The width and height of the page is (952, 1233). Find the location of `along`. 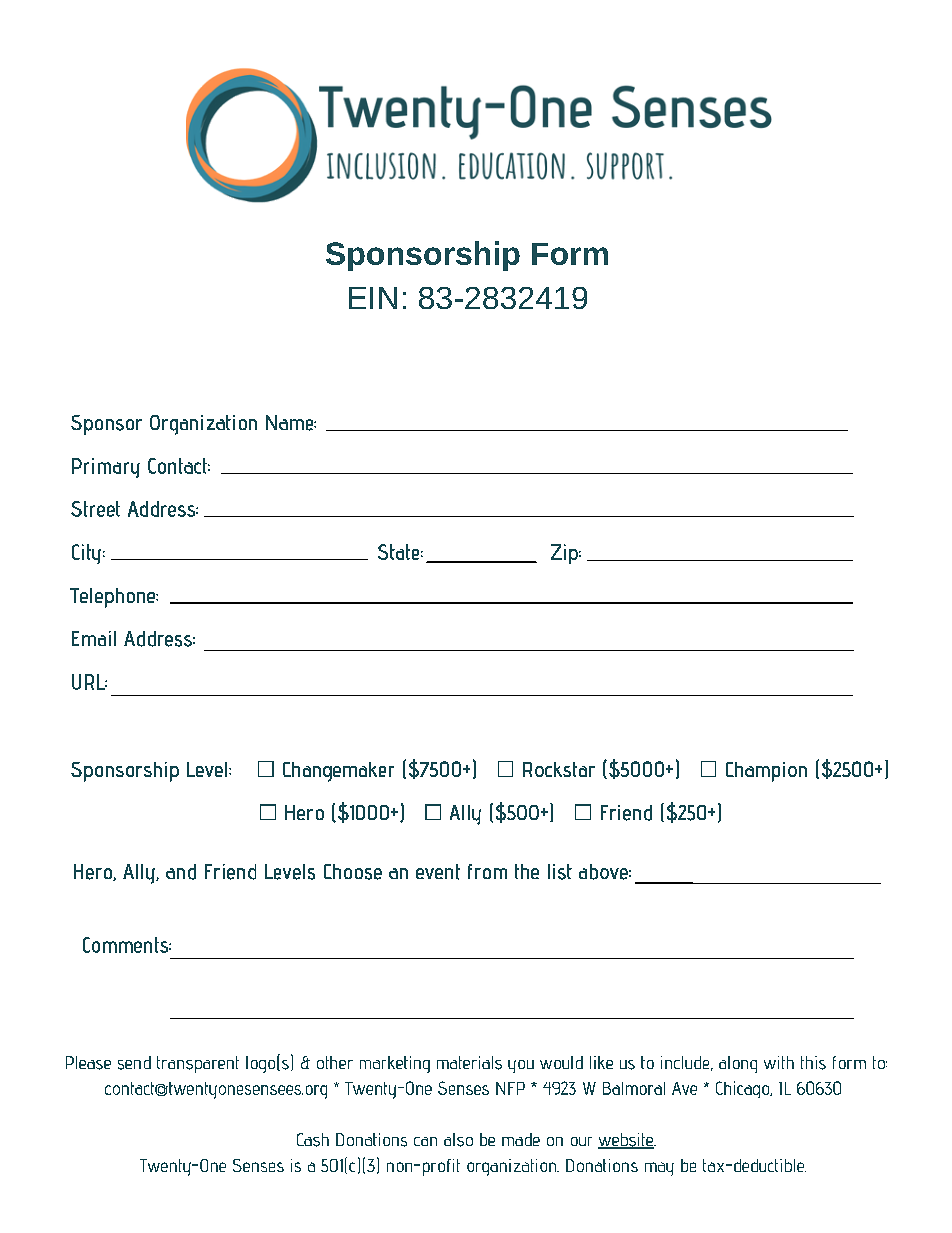

along is located at coordinates (738, 1064).
